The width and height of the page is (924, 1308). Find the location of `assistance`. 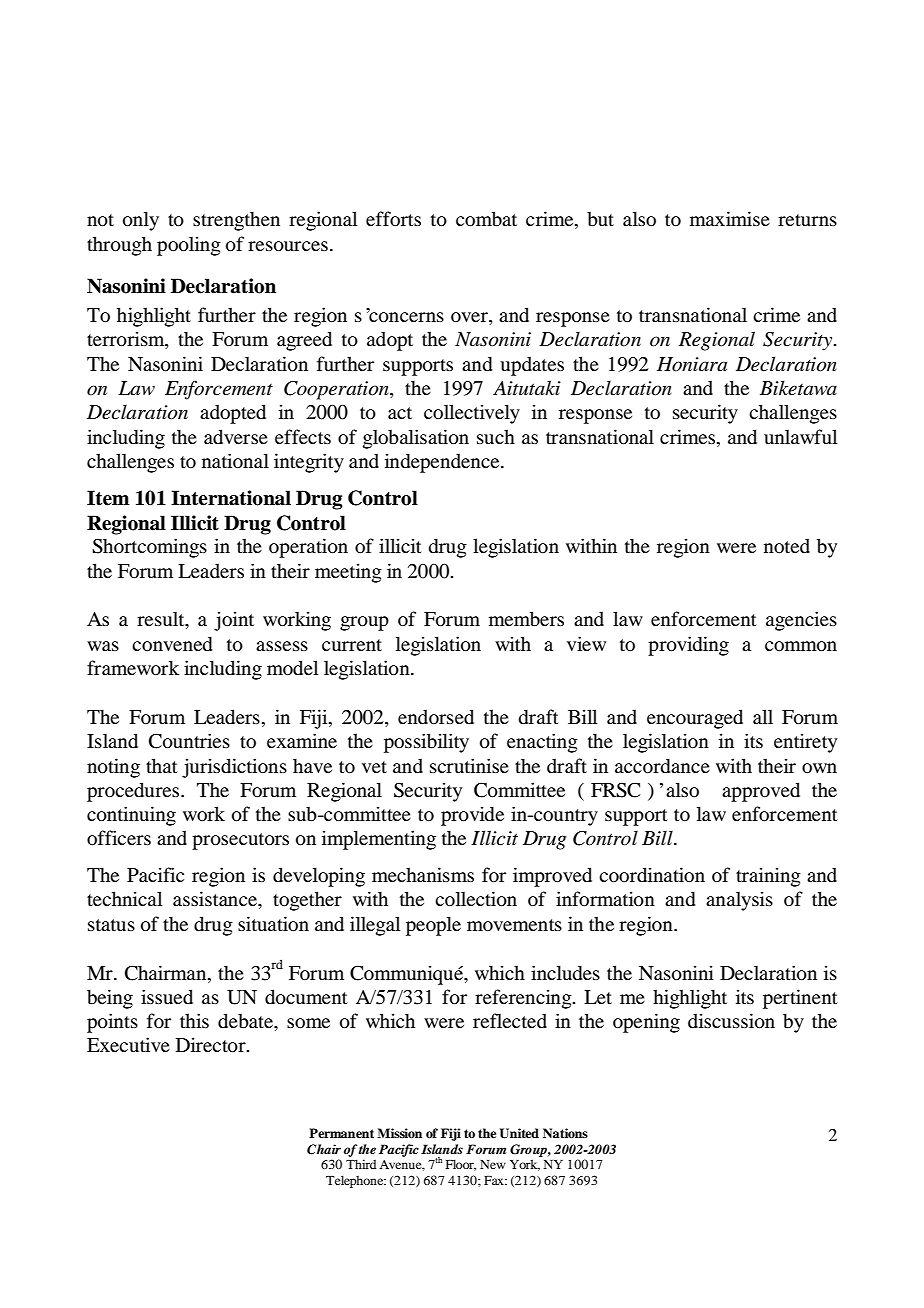

assistance is located at coordinates (216, 898).
